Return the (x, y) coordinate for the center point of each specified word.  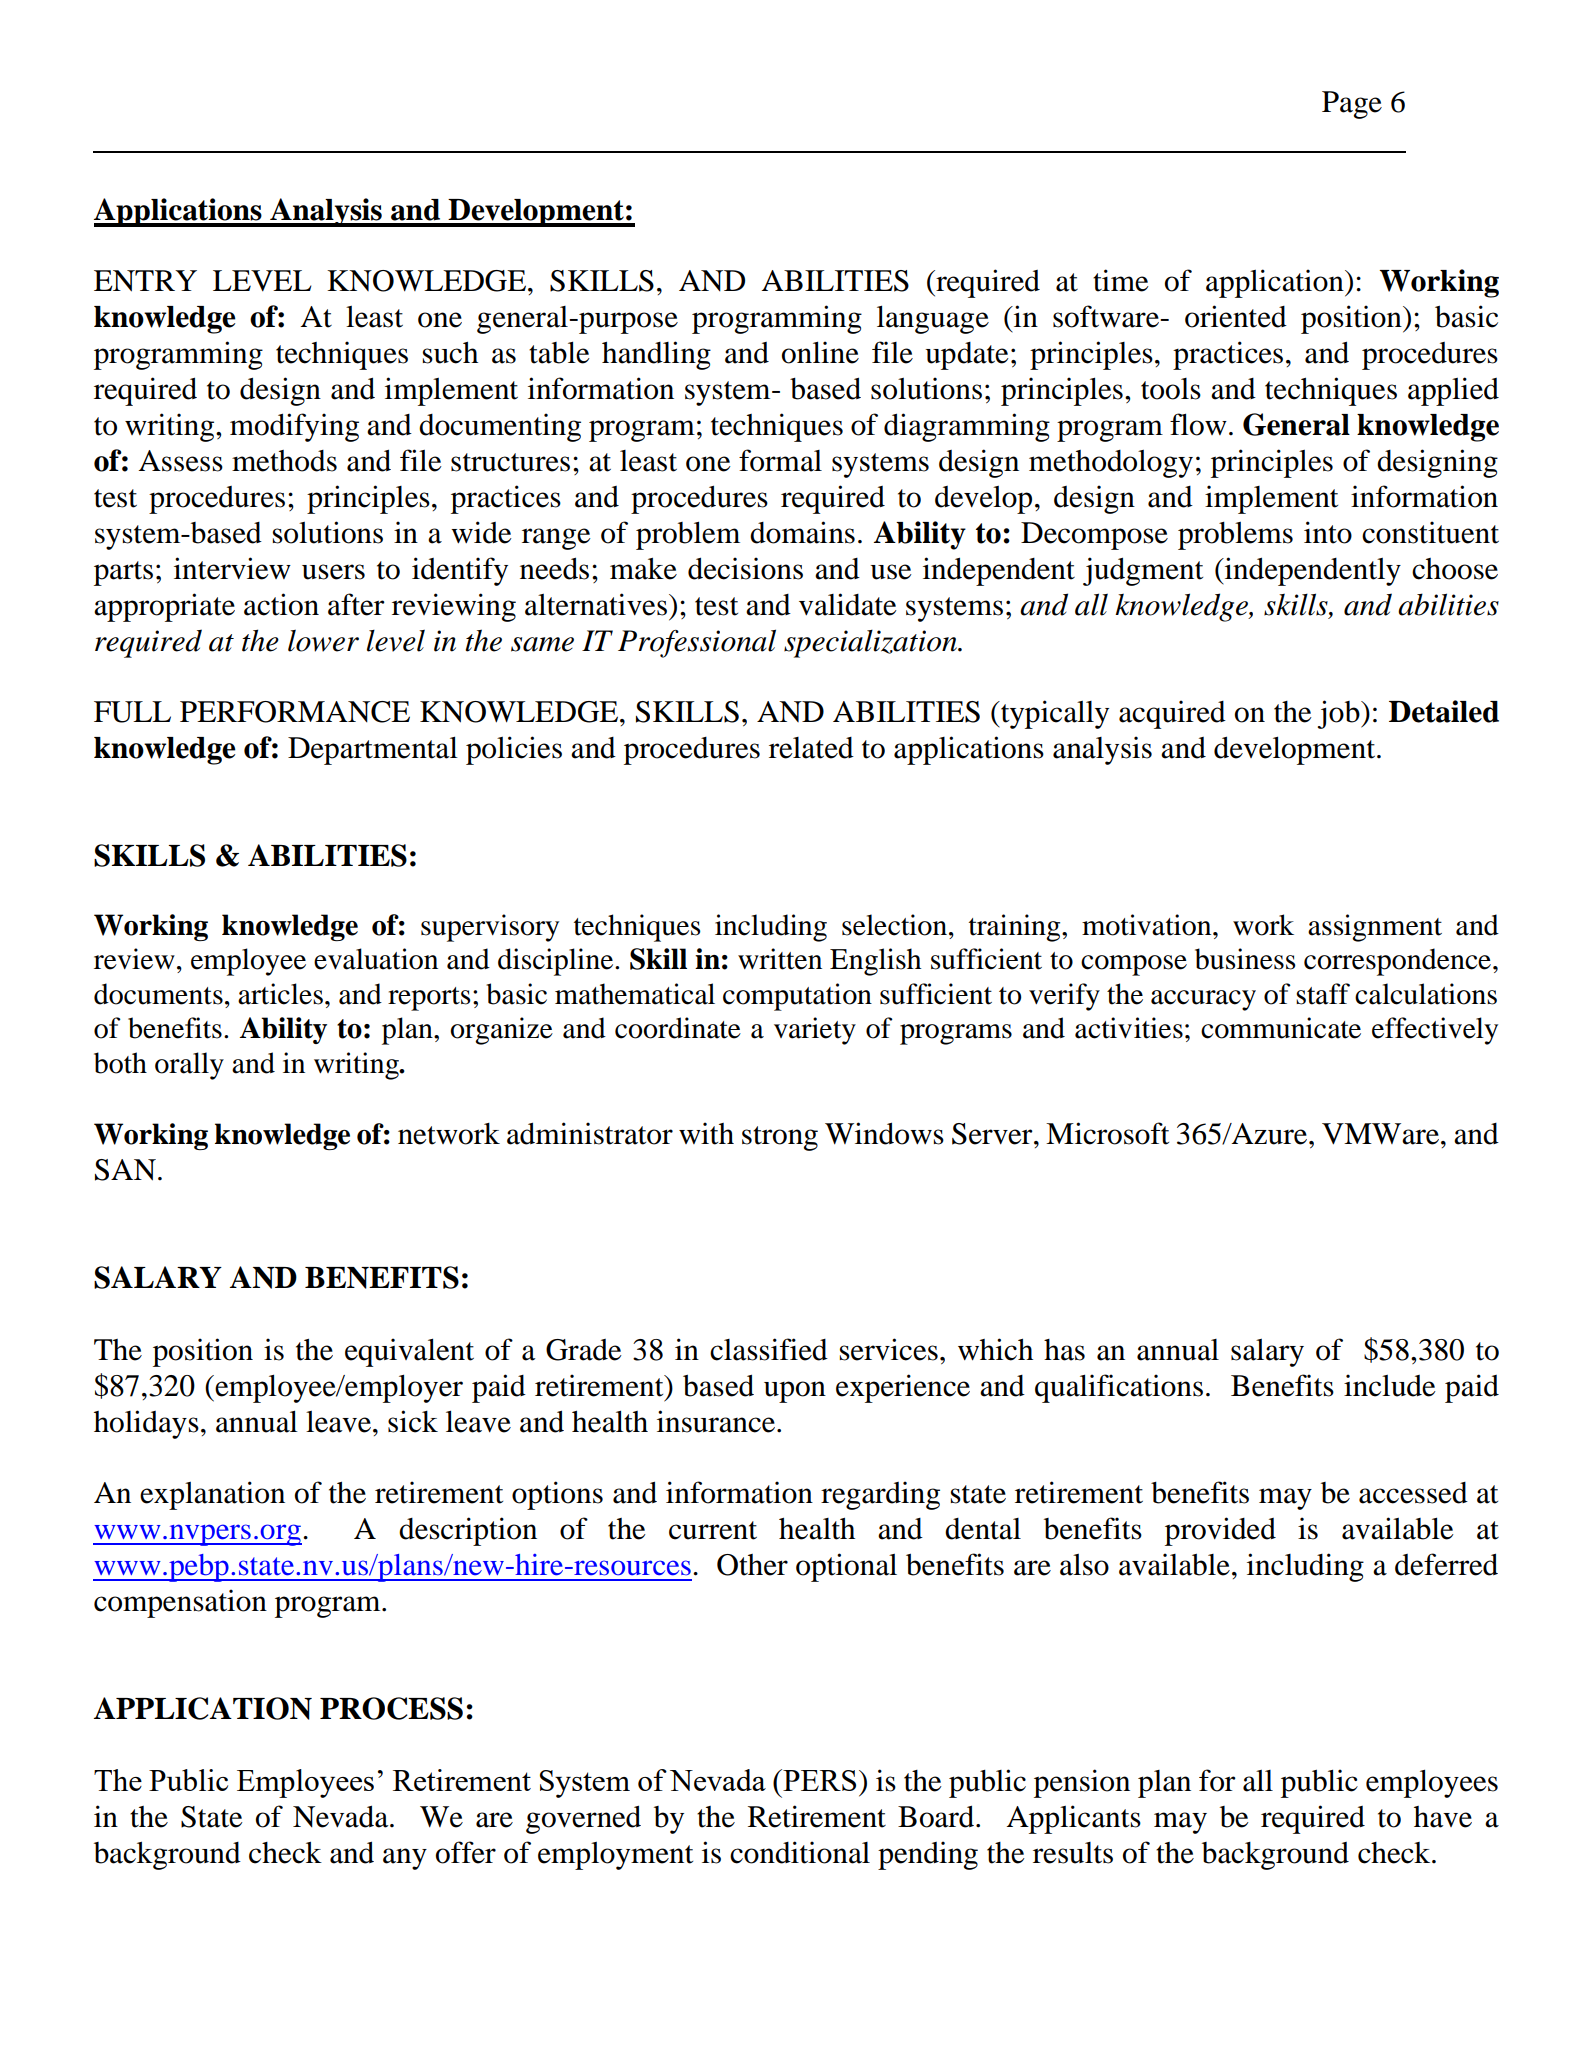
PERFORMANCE (295, 712)
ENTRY (145, 281)
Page (1352, 105)
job (1339, 714)
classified (769, 1349)
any (405, 1859)
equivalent (409, 1352)
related (811, 748)
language (933, 319)
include (1390, 1385)
